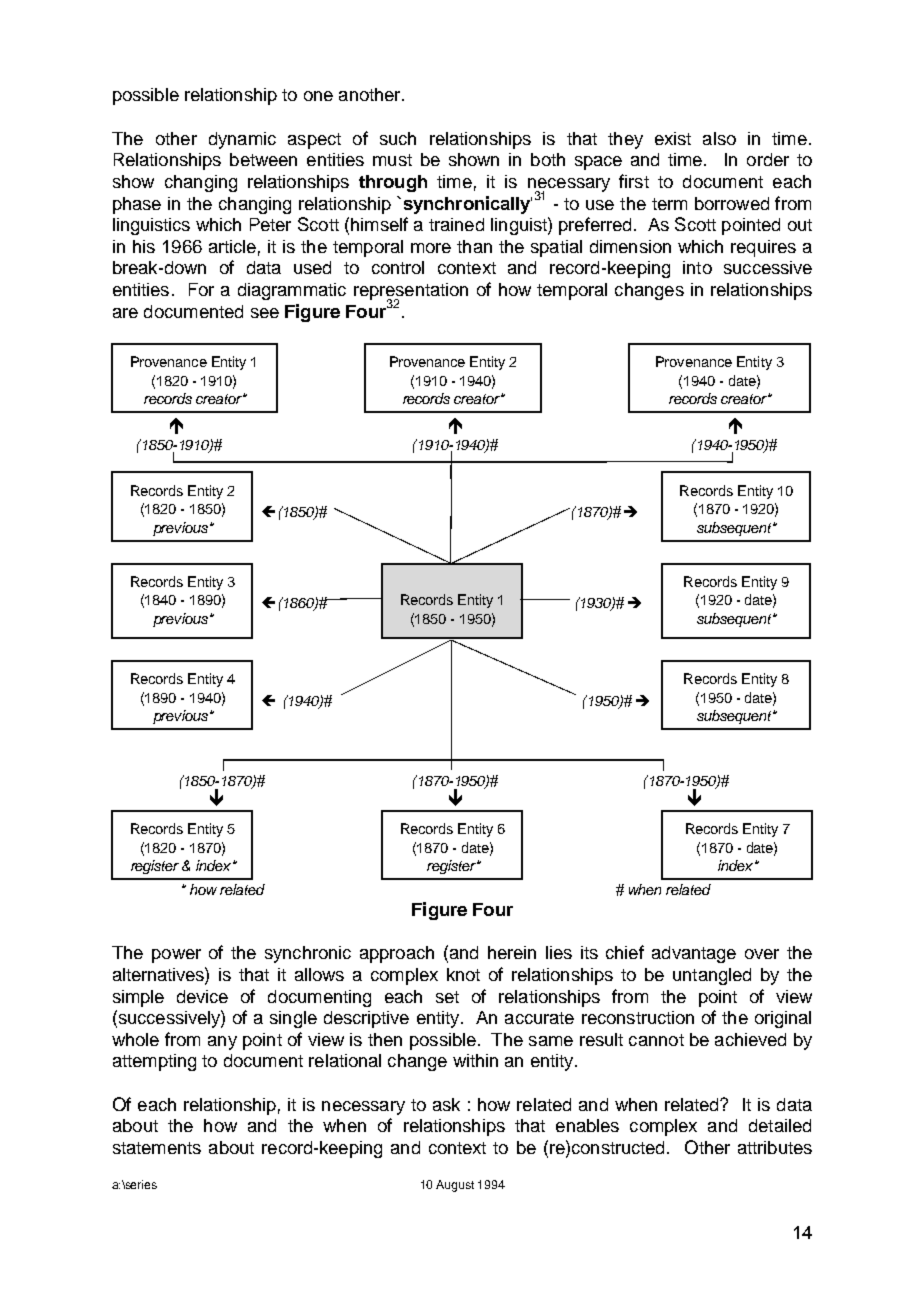 The height and width of the screenshot is (1308, 924). I want to click on herein, so click(512, 952).
